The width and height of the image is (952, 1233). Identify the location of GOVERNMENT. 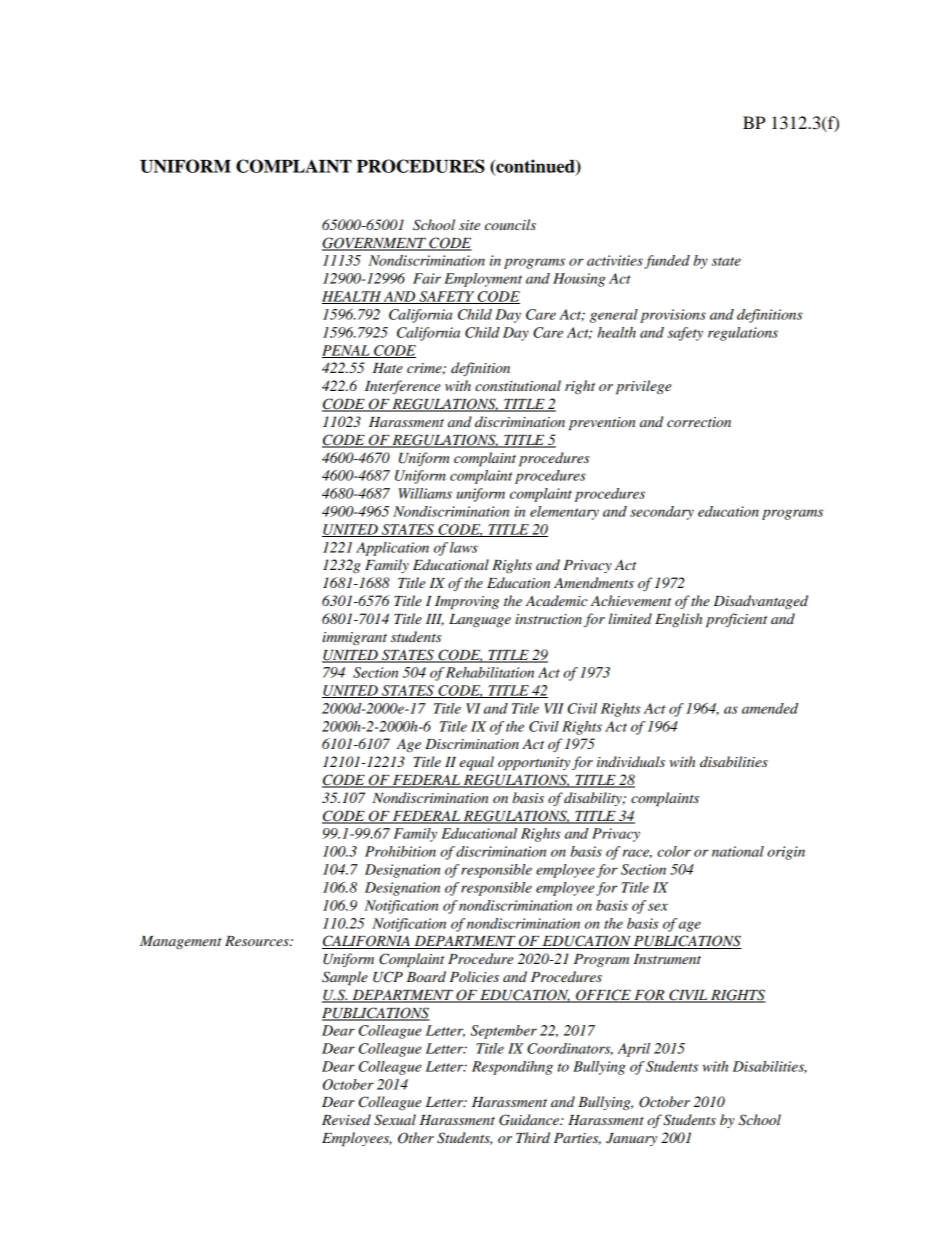
(375, 244).
